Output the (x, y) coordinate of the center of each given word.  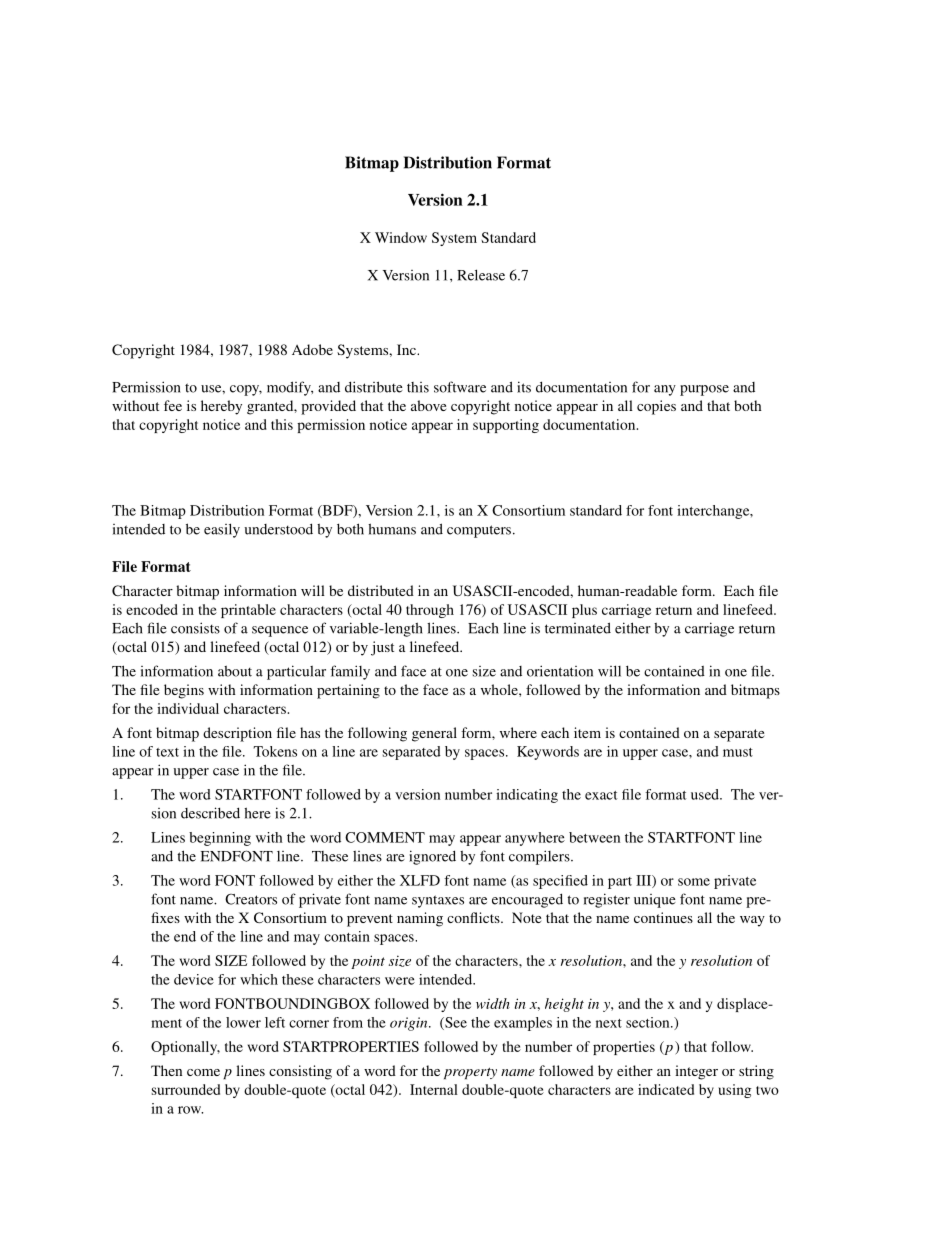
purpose (704, 390)
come (203, 1072)
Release (481, 275)
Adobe (312, 349)
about (235, 671)
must (738, 752)
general (434, 734)
